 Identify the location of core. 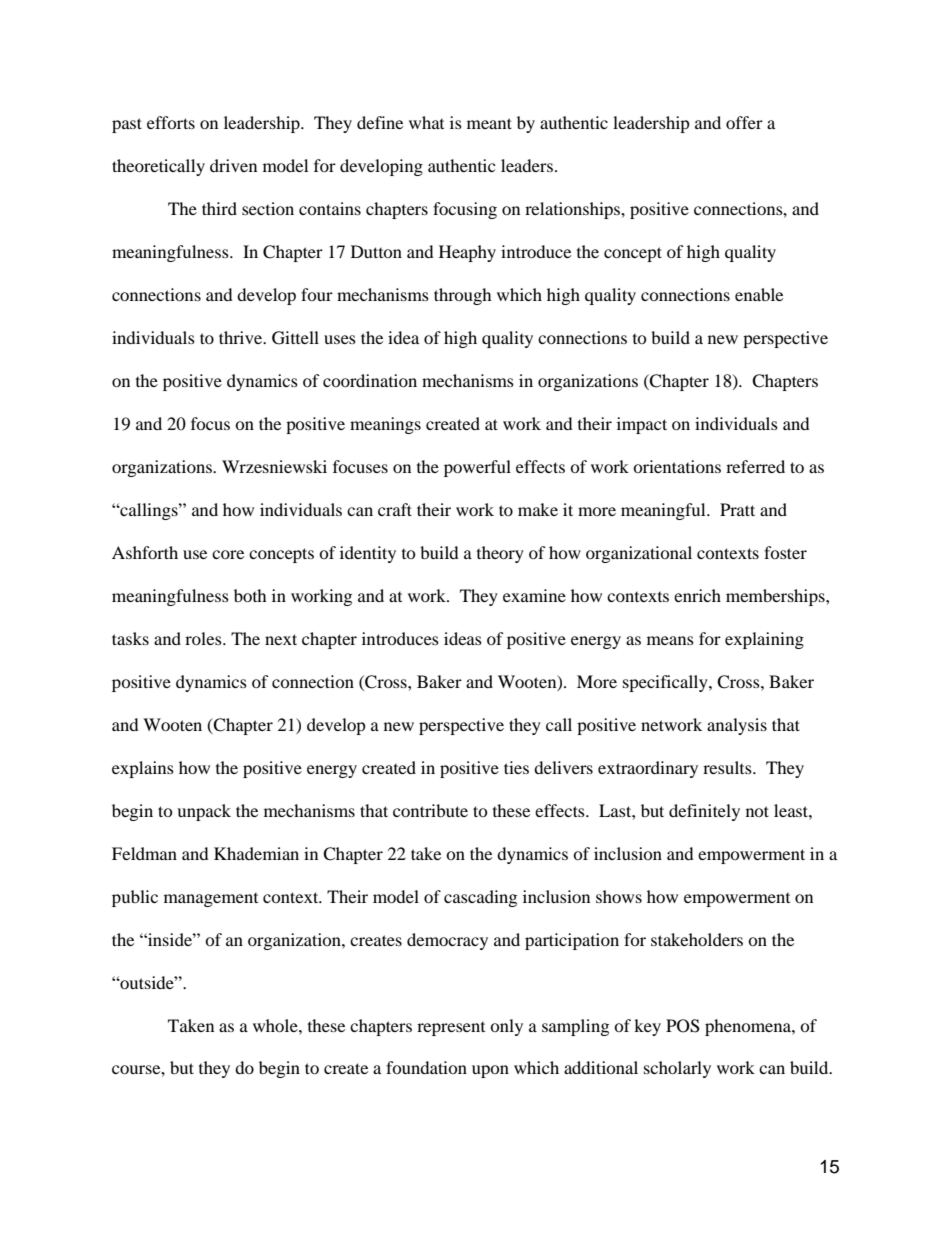
(228, 554).
